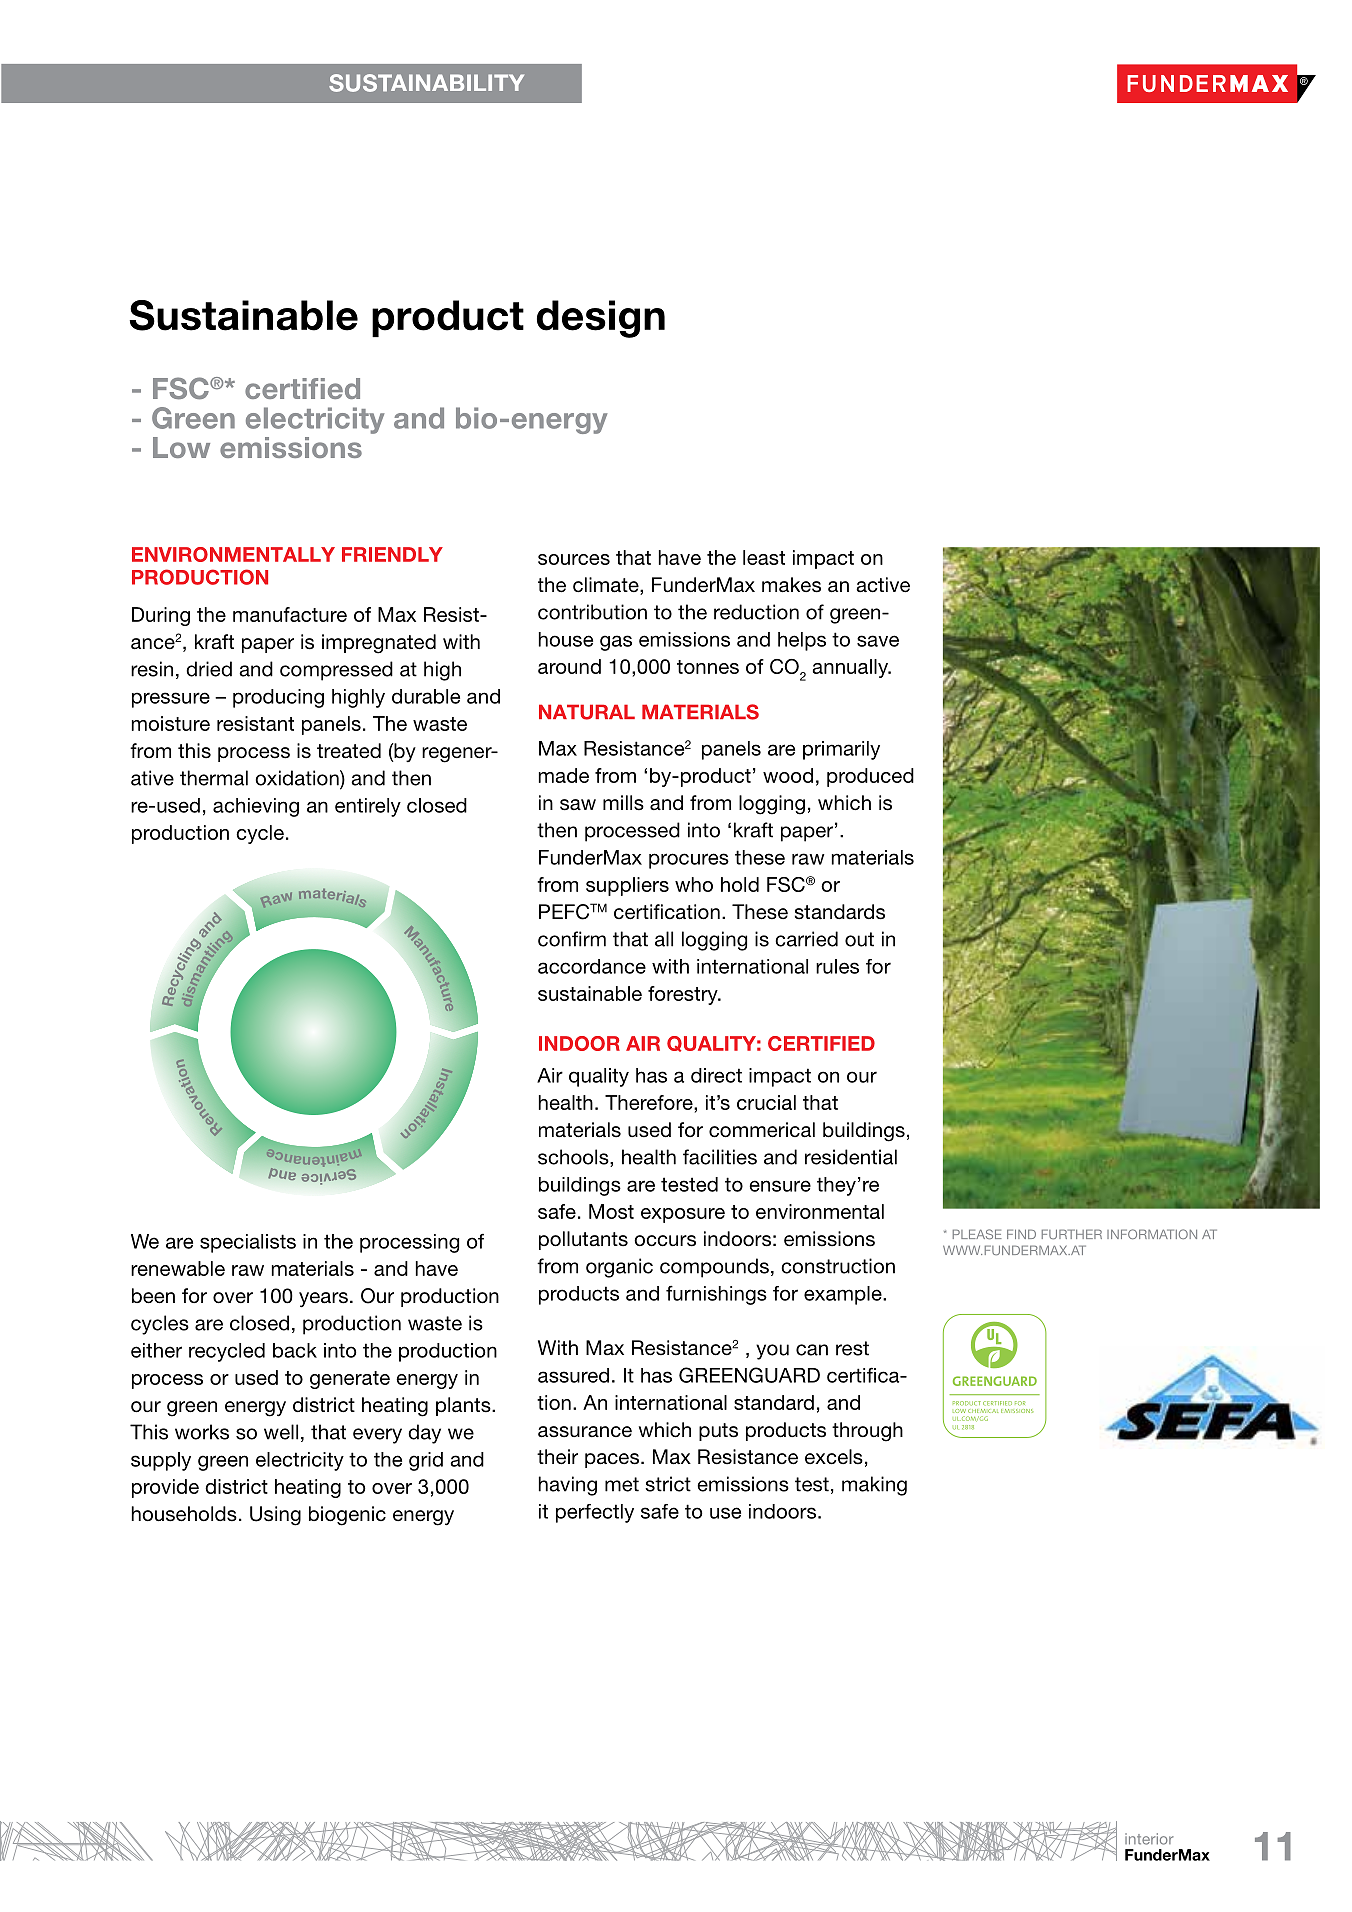 This image has width=1352, height=1912. I want to click on SUSTAINABILITY, so click(426, 83).
